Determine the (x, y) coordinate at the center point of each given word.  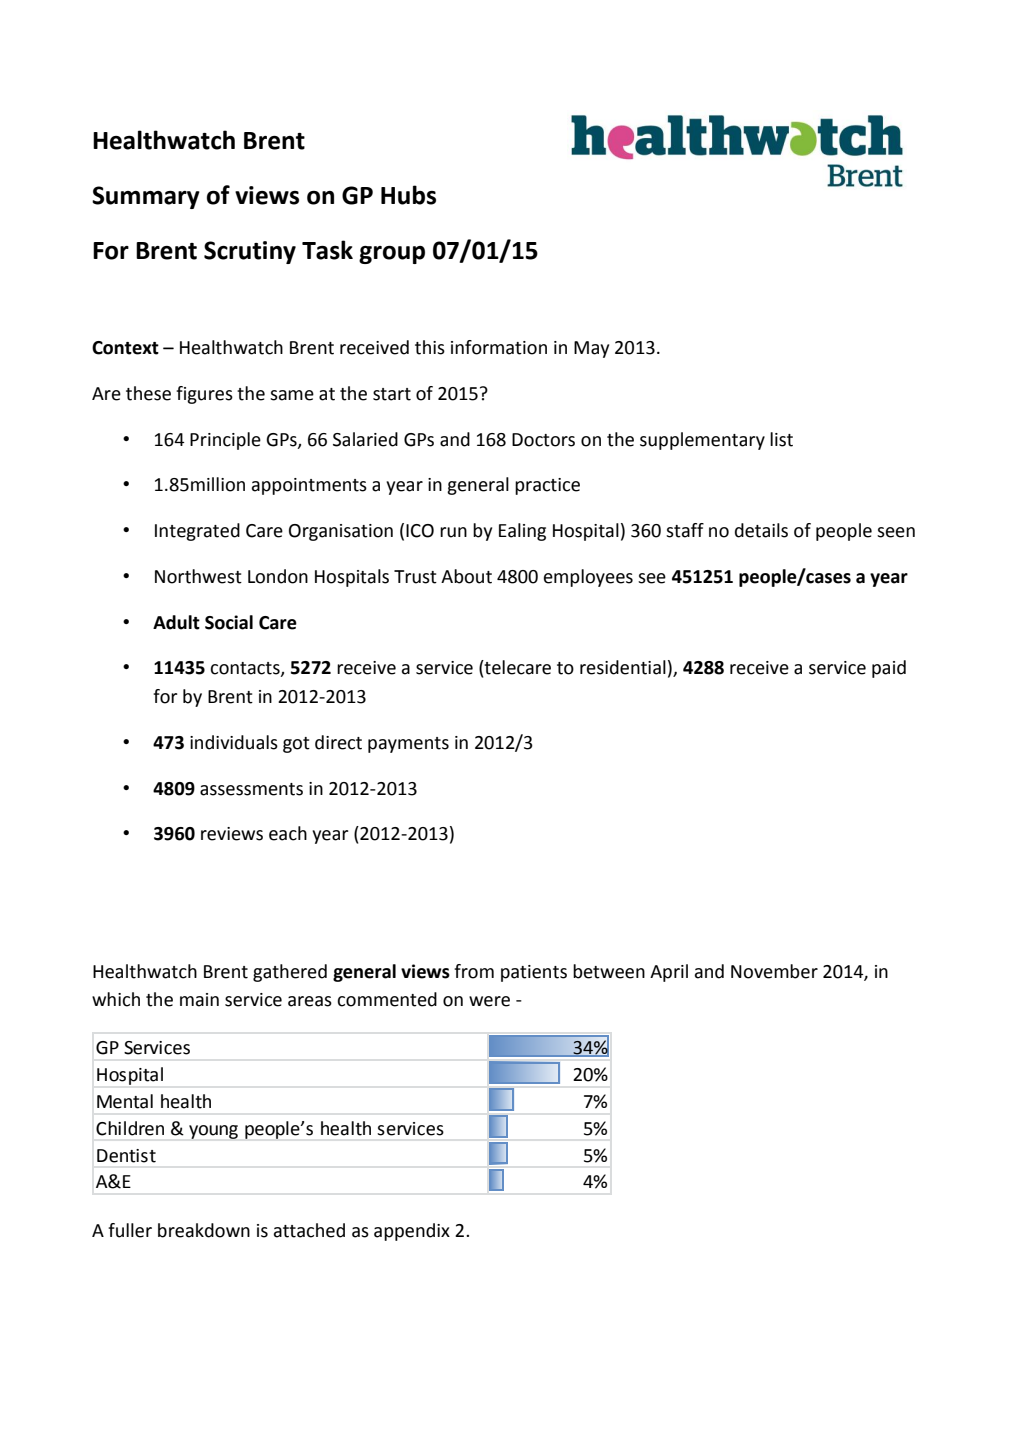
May (591, 349)
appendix (412, 1232)
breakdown (204, 1230)
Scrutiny (250, 252)
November (774, 971)
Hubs (408, 195)
